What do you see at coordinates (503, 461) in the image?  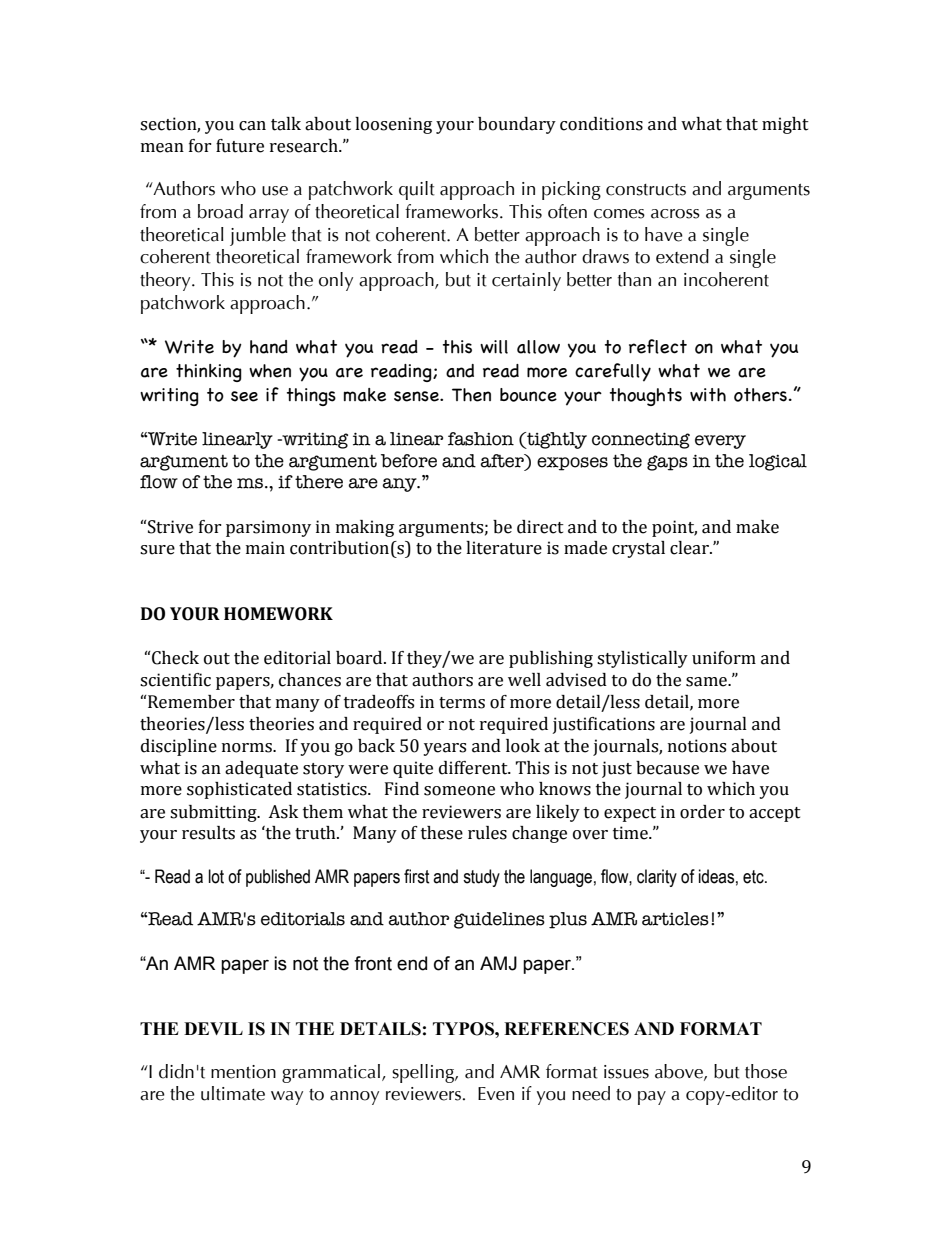 I see `after` at bounding box center [503, 461].
